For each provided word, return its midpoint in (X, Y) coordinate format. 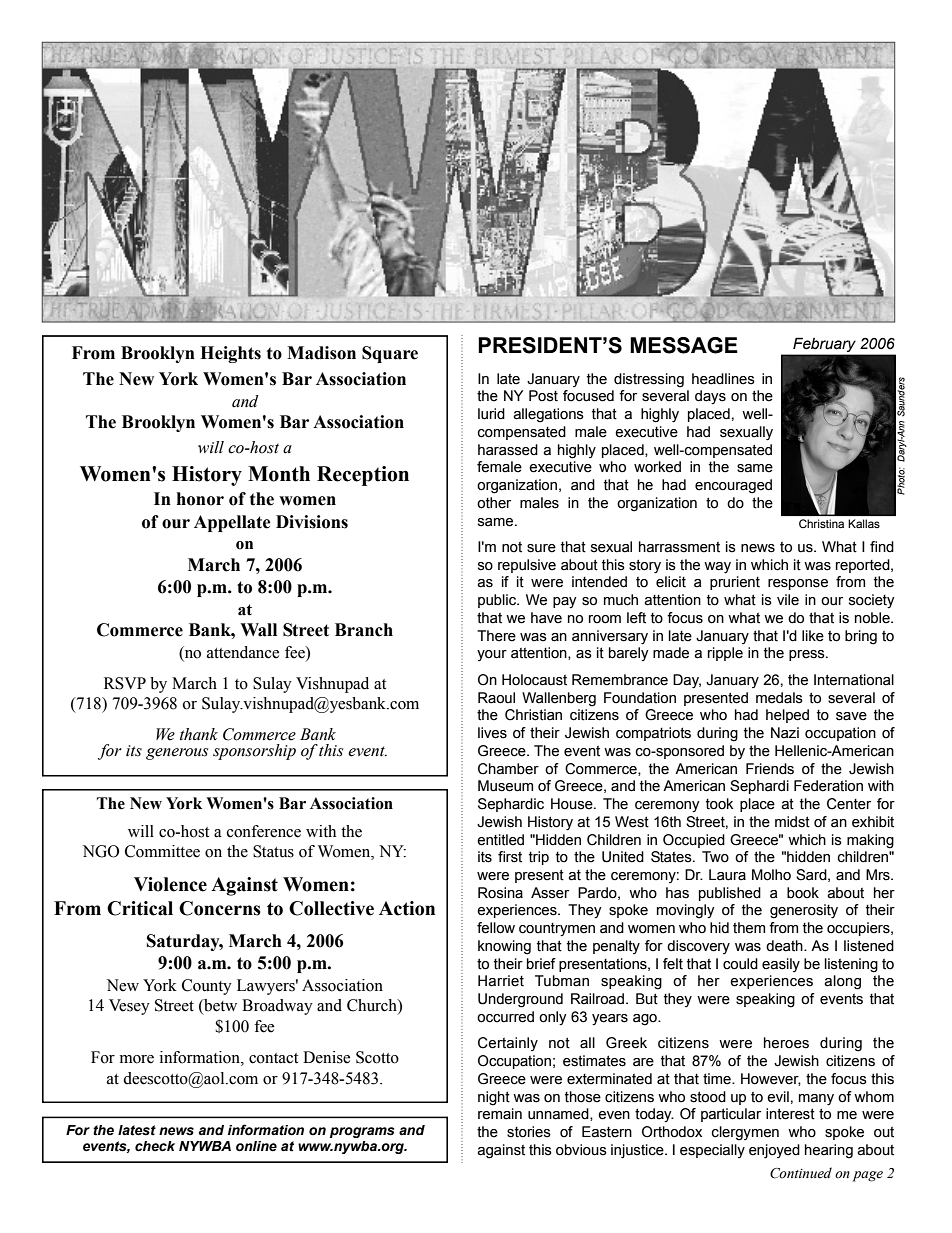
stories (529, 1132)
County (207, 987)
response (798, 584)
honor (200, 499)
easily (781, 965)
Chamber (508, 769)
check (155, 1146)
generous (177, 754)
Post (543, 396)
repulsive (527, 566)
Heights (230, 354)
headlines (723, 379)
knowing (504, 947)
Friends (770, 769)
